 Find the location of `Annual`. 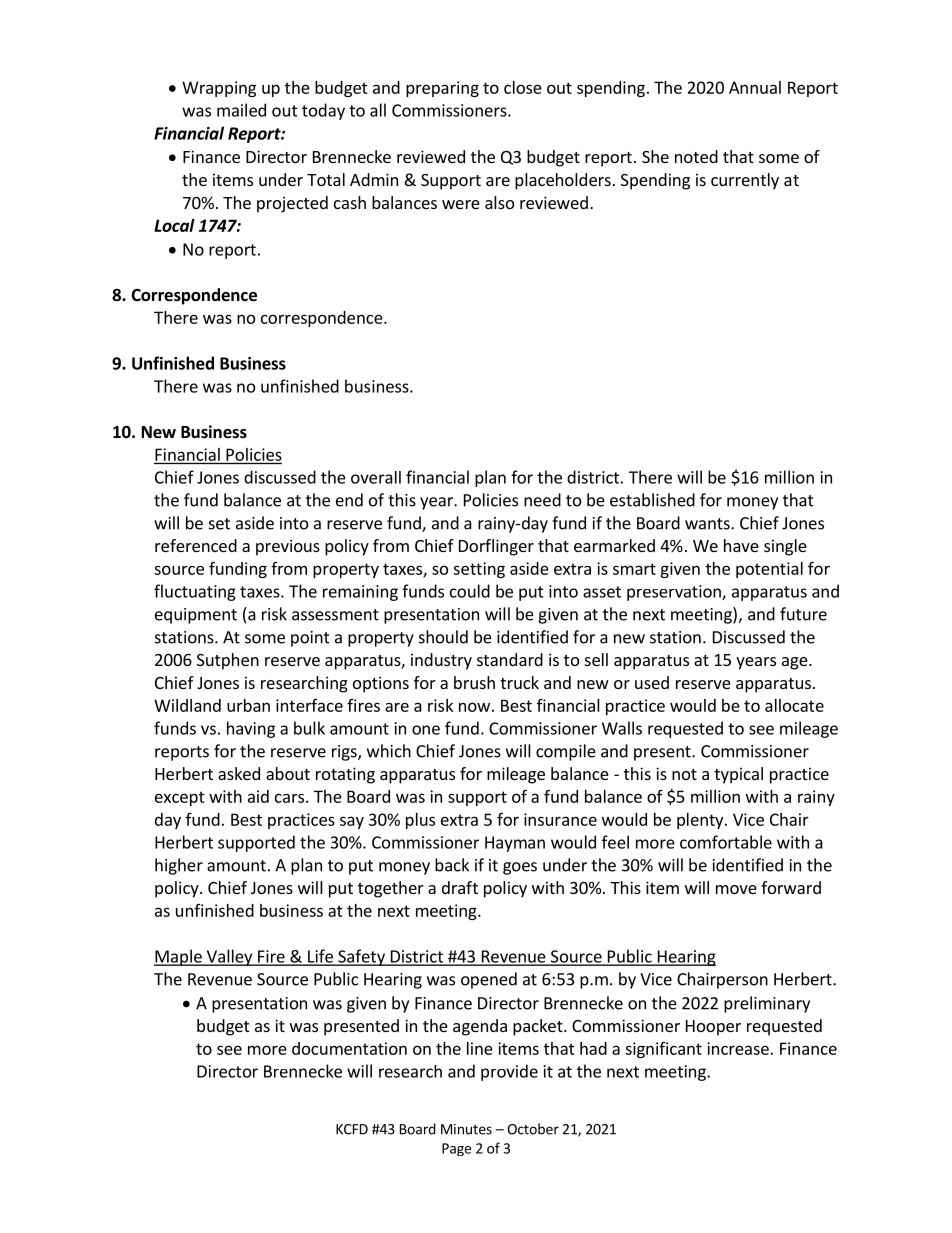

Annual is located at coordinates (755, 87).
